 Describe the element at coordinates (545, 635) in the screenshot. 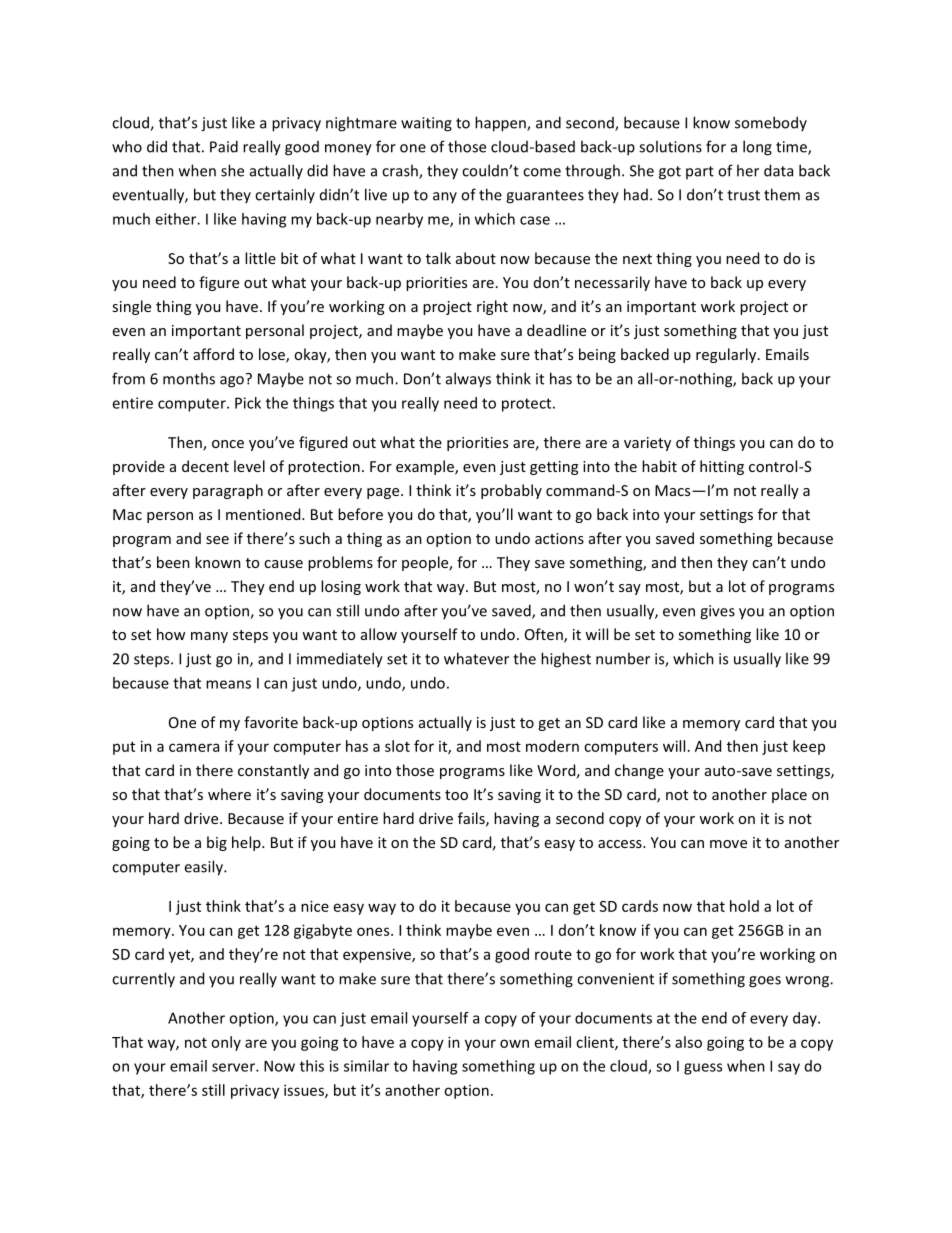

I see `Often` at that location.
